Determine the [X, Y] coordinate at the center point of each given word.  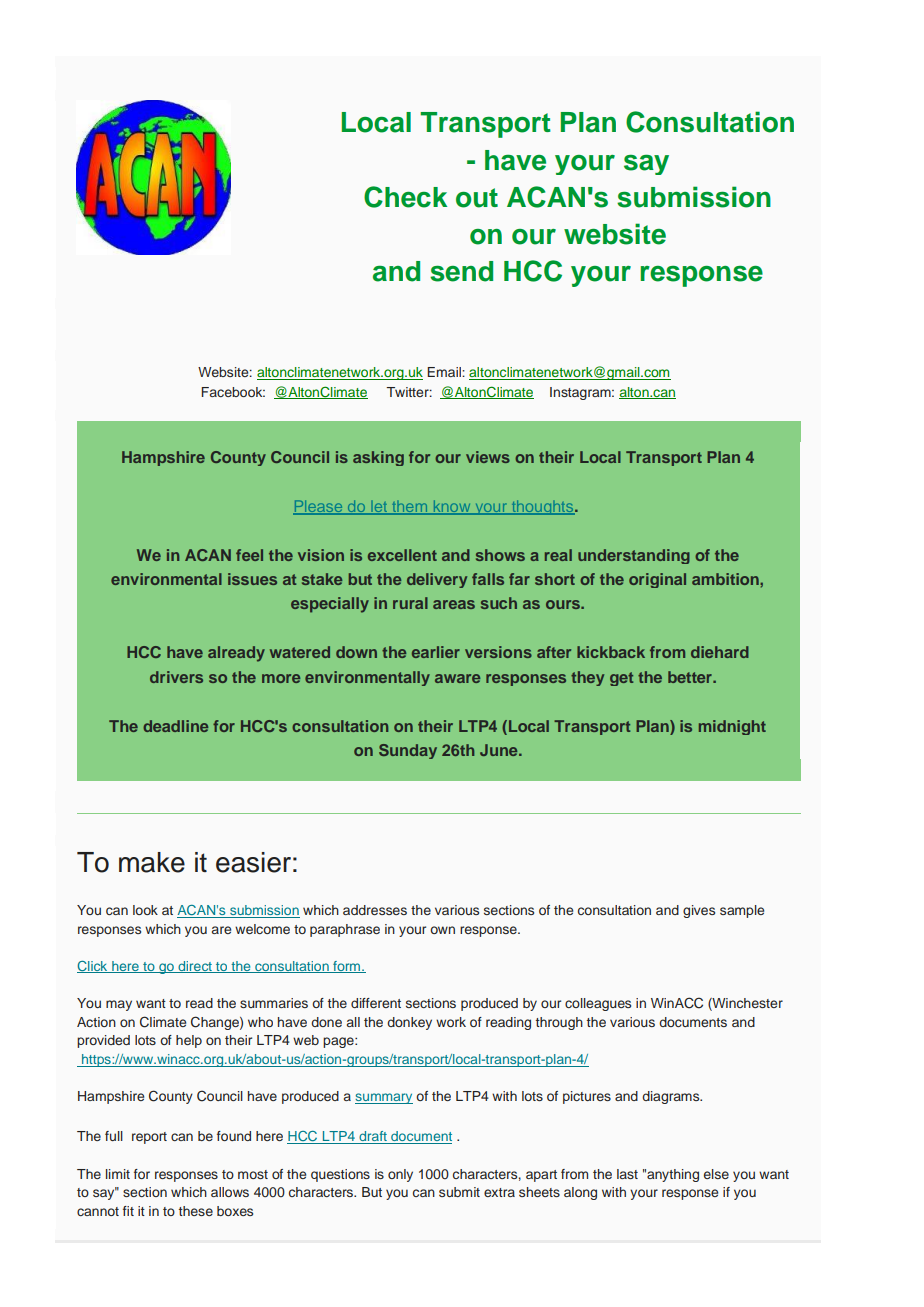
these [196, 1211]
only [400, 1175]
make [152, 862]
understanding [634, 556]
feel [249, 555]
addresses [375, 910]
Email [445, 372]
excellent [402, 555]
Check [405, 197]
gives [699, 911]
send [461, 271]
